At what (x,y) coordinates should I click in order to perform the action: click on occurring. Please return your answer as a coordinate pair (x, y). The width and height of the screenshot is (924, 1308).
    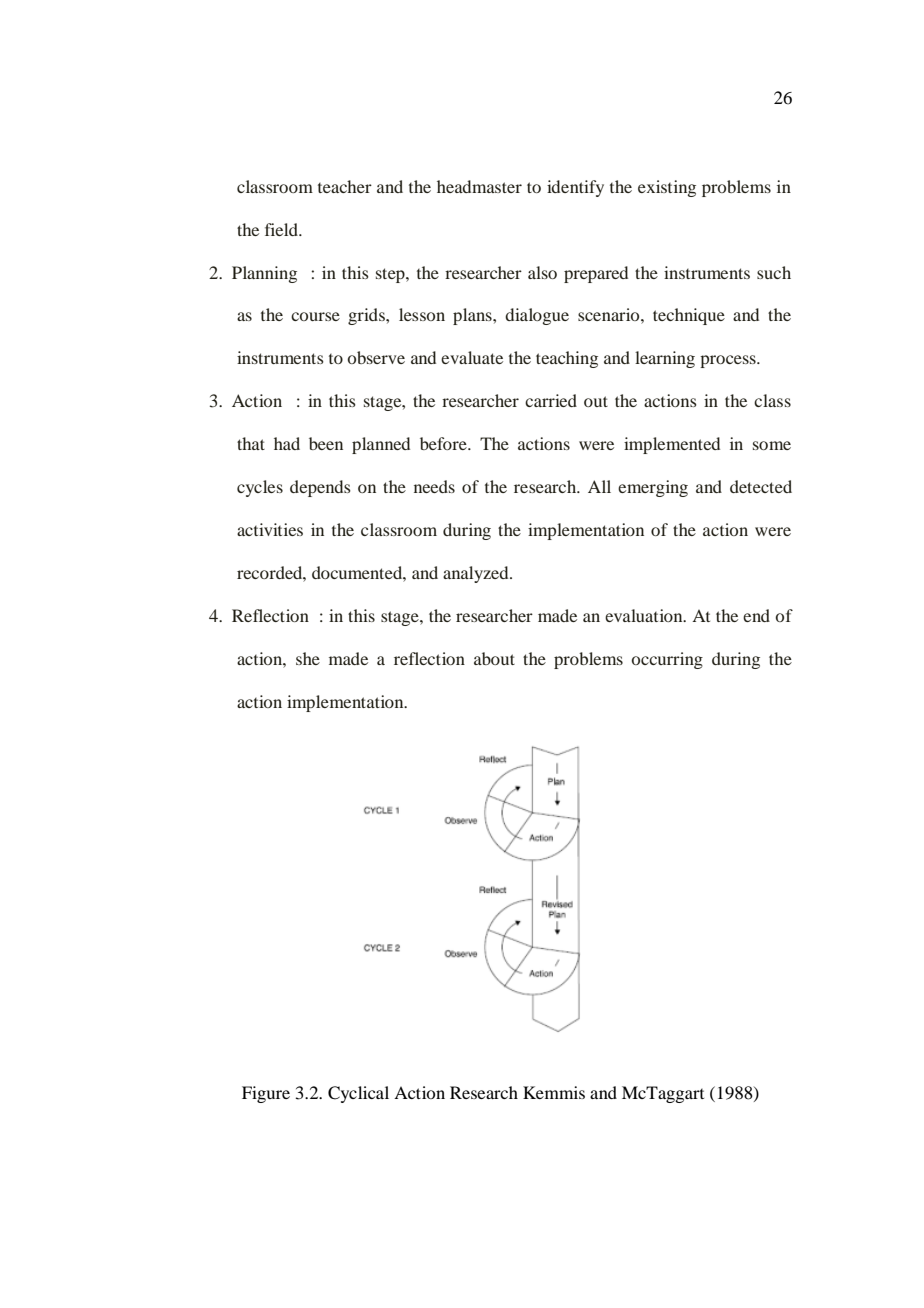
    Looking at the image, I should click on (667, 660).
